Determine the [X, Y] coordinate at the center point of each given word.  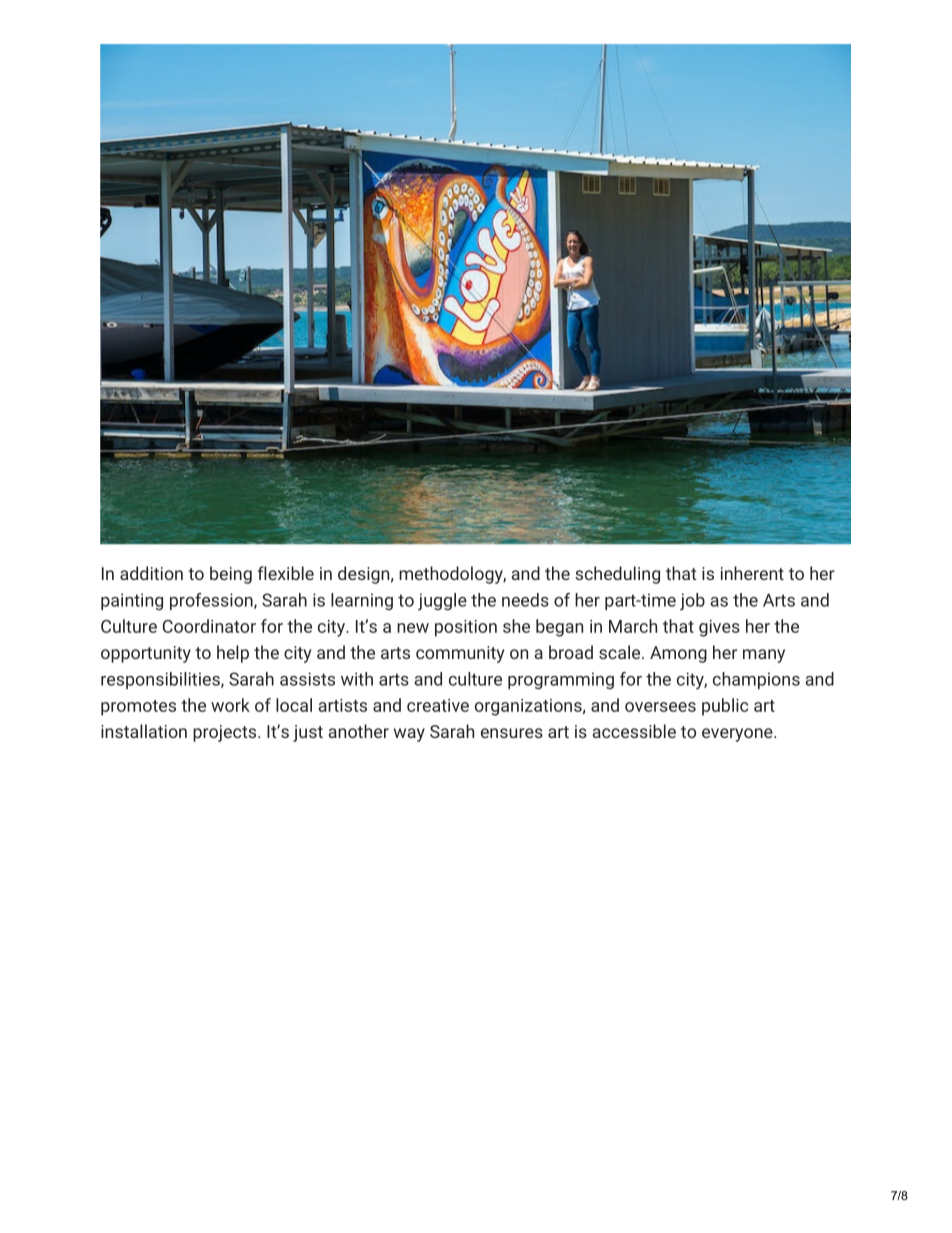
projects [226, 733]
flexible [286, 573]
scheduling [617, 575]
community [460, 654]
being [231, 575]
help [233, 654]
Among [678, 654]
